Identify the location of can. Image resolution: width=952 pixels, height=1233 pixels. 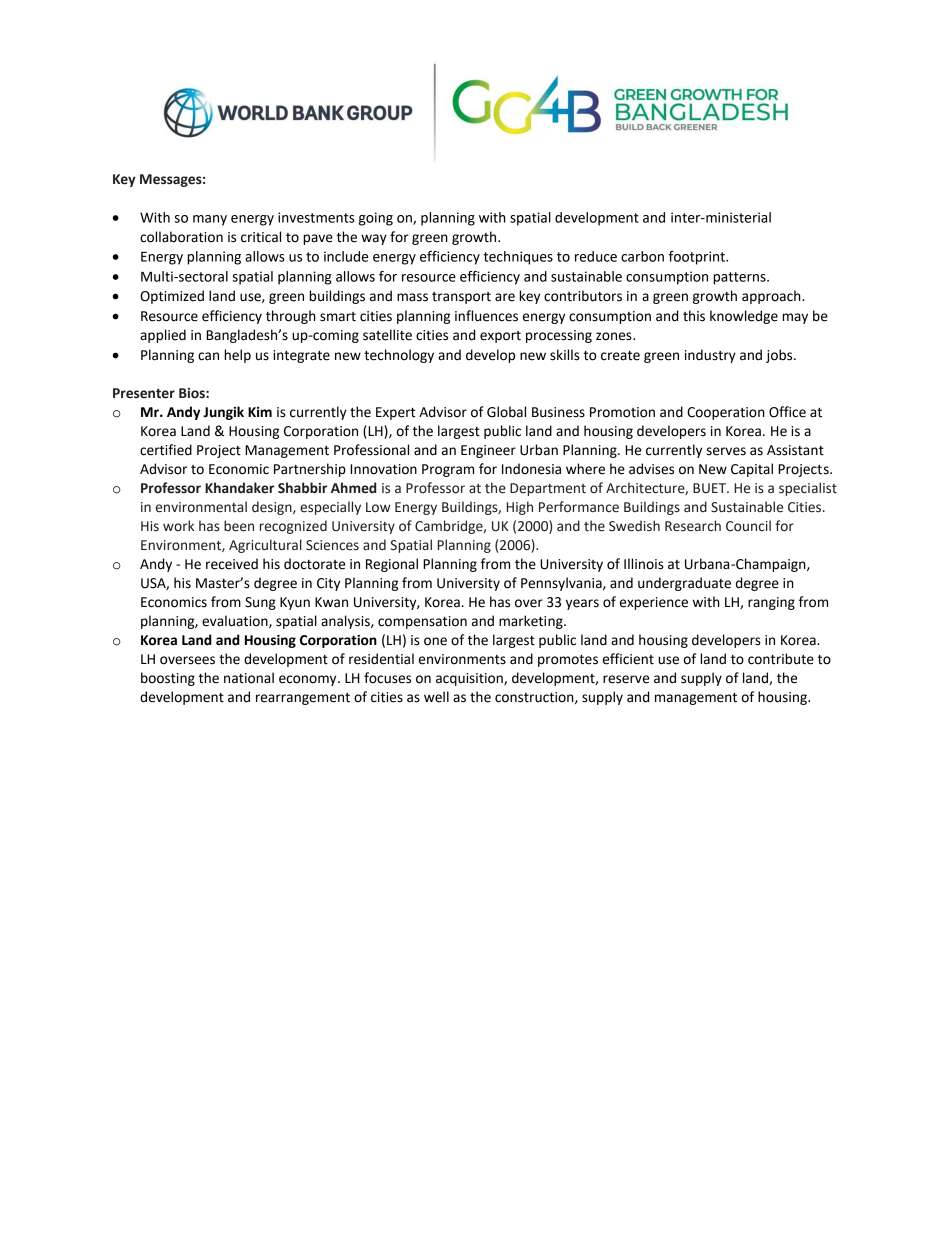
(208, 356).
